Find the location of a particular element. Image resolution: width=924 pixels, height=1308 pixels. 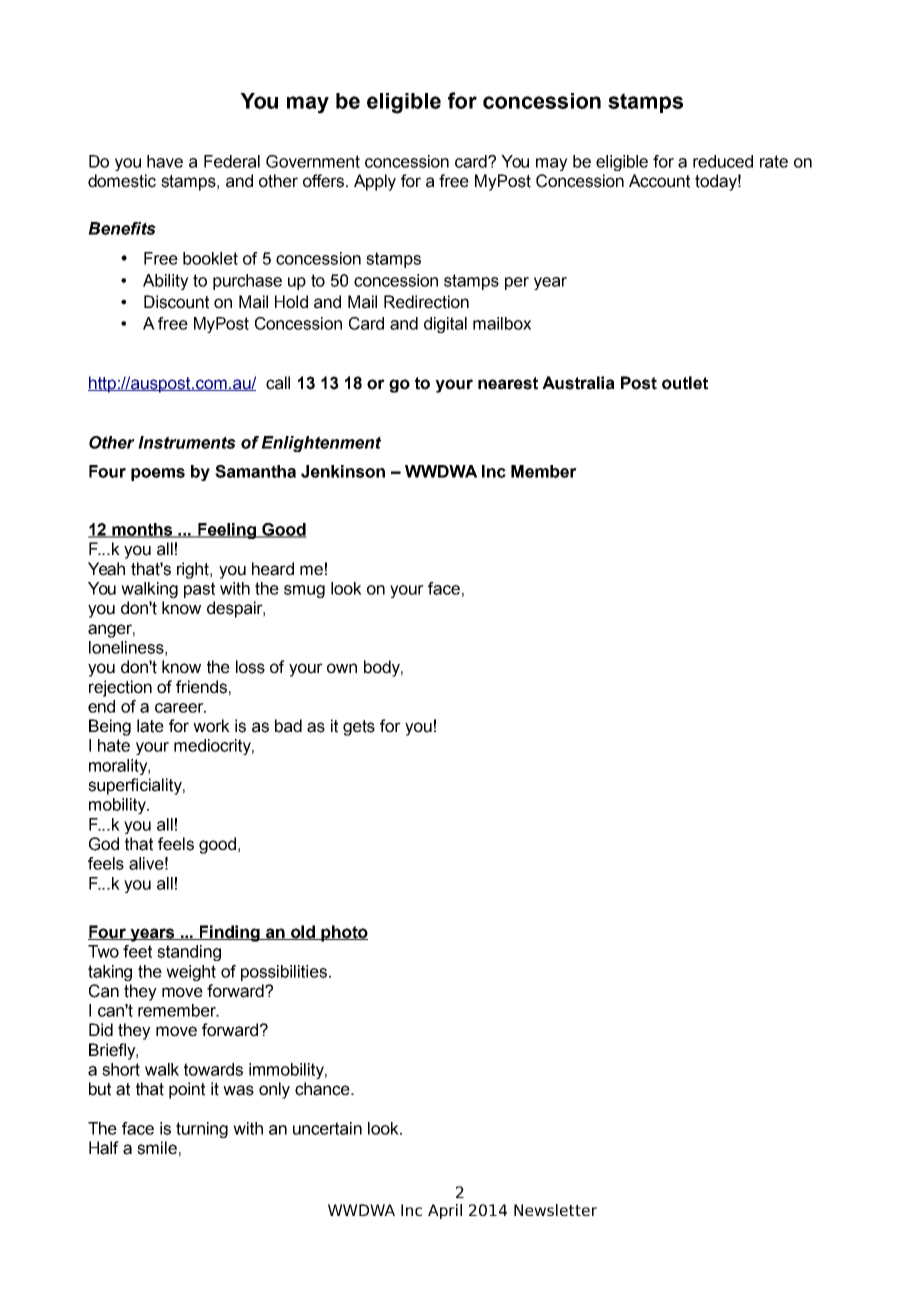

have is located at coordinates (165, 161).
